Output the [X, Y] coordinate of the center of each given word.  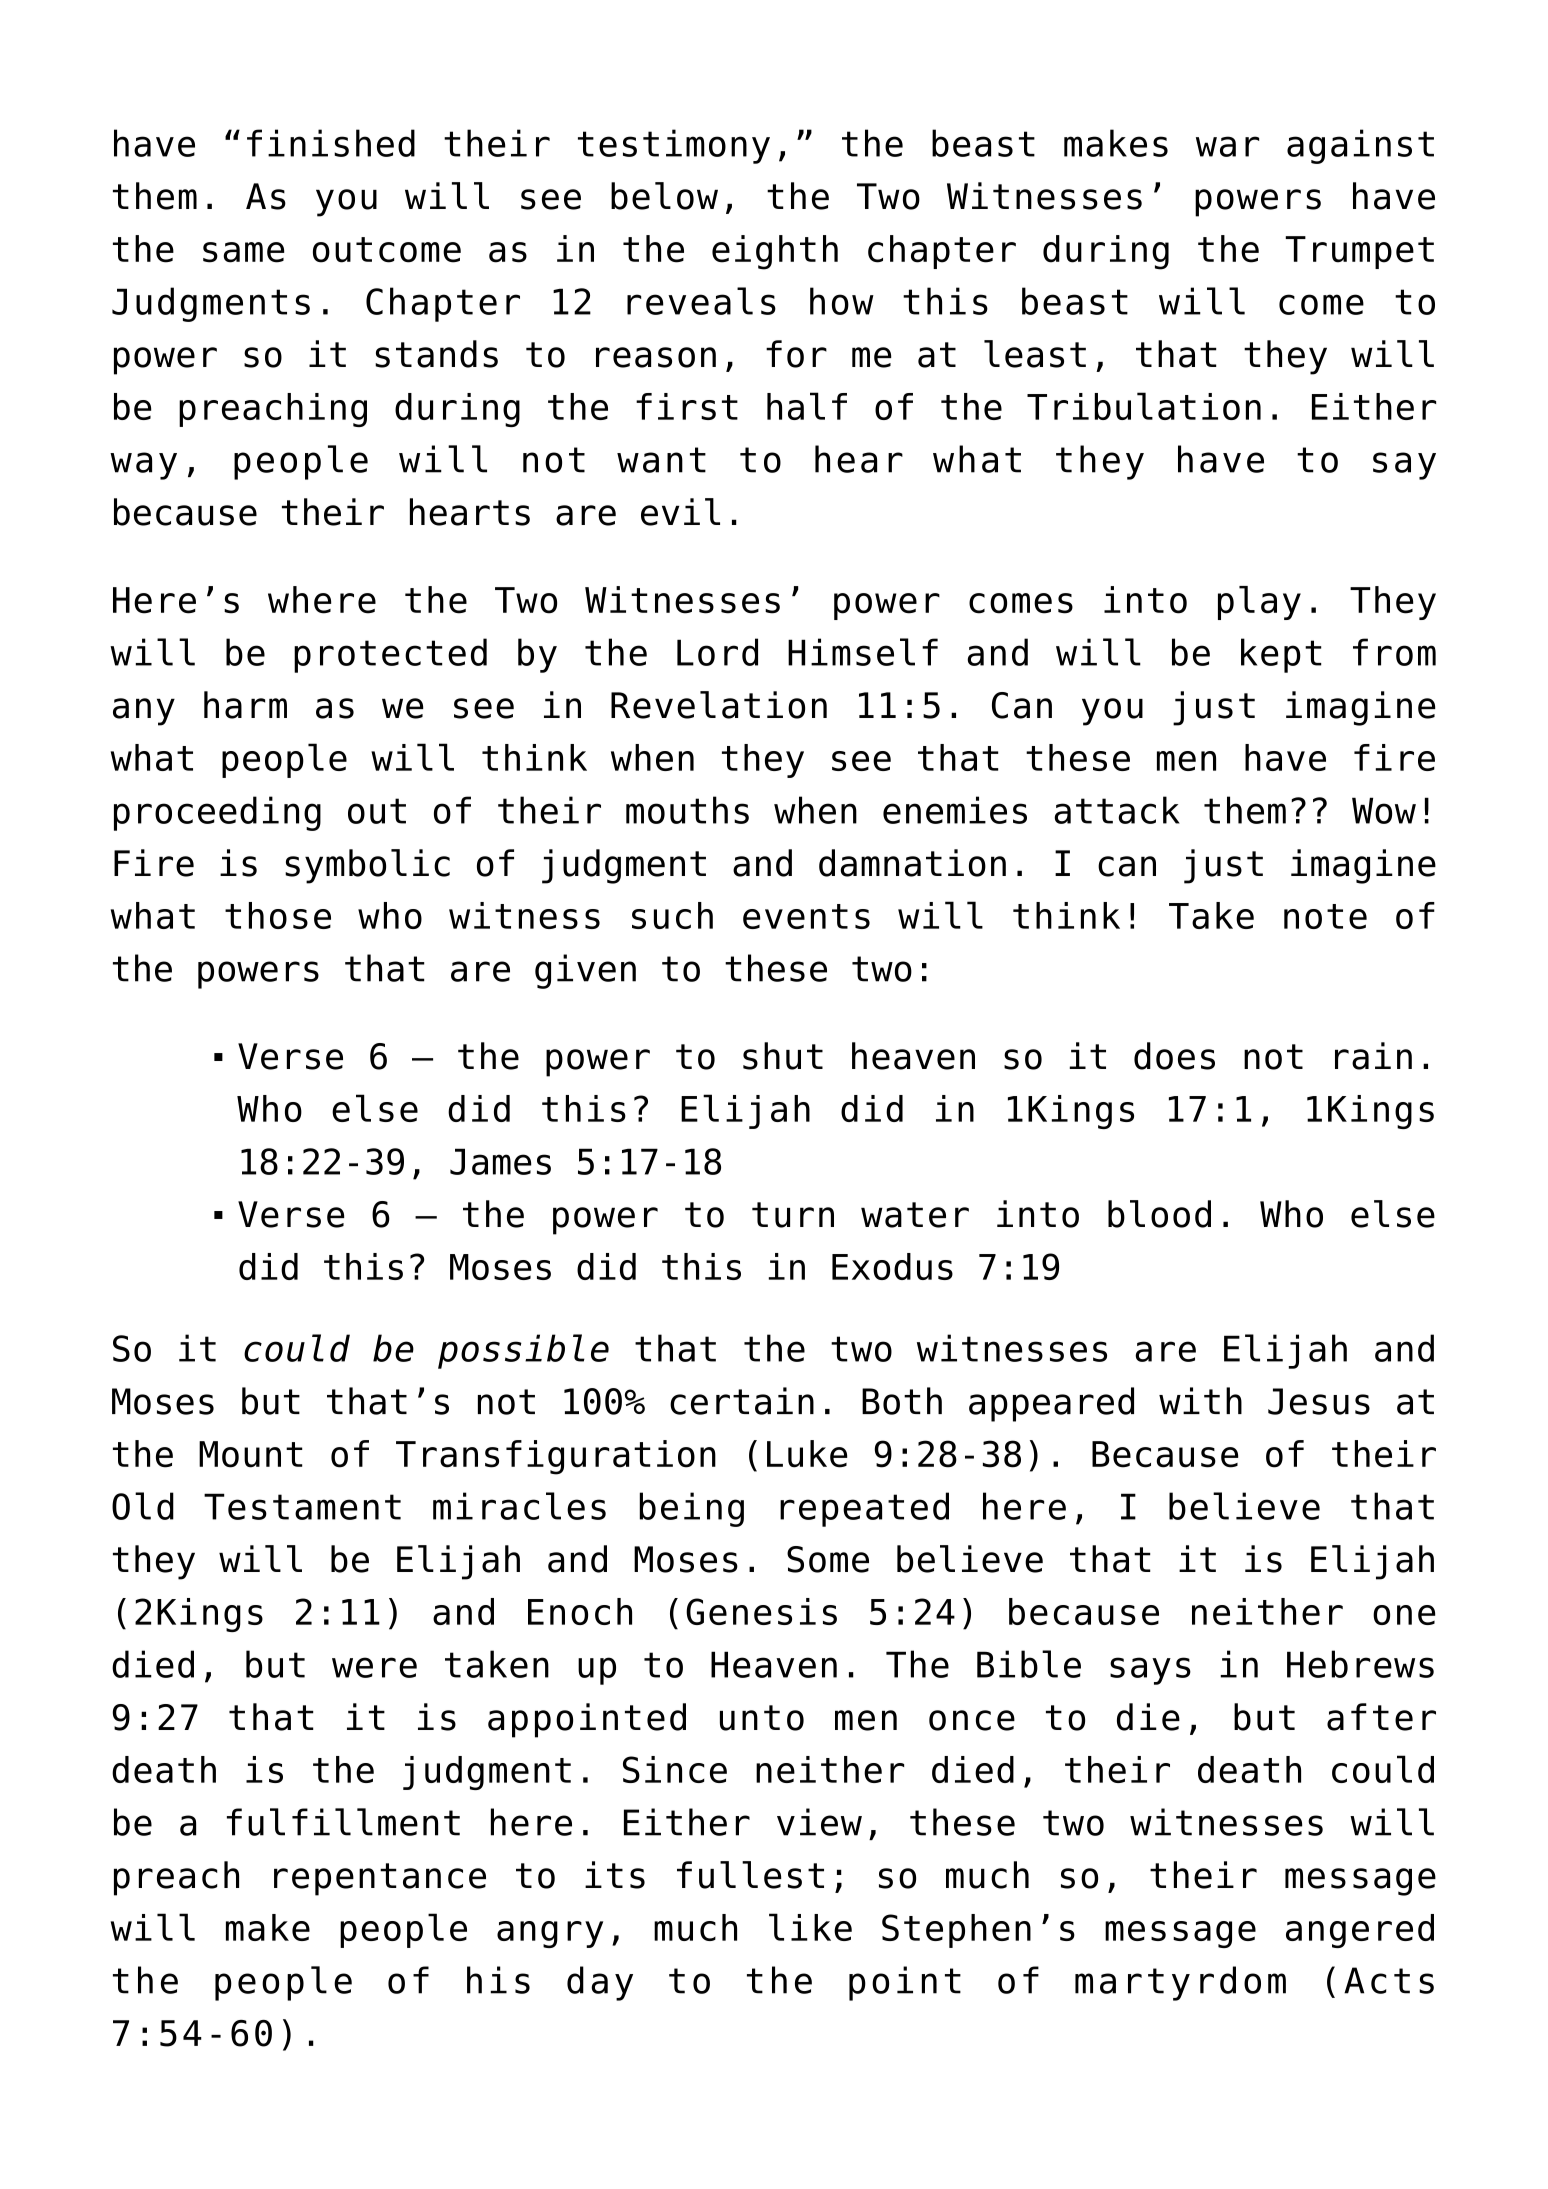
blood [1159, 1214]
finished [331, 143]
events [806, 916]
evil [680, 512]
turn [793, 1215]
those [278, 915]
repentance [380, 1879]
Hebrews [1360, 1664]
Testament [302, 1506]
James [500, 1161]
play [1259, 603]
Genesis [761, 1611]
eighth [775, 252]
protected [390, 655]
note [1325, 916]
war [1227, 146]
